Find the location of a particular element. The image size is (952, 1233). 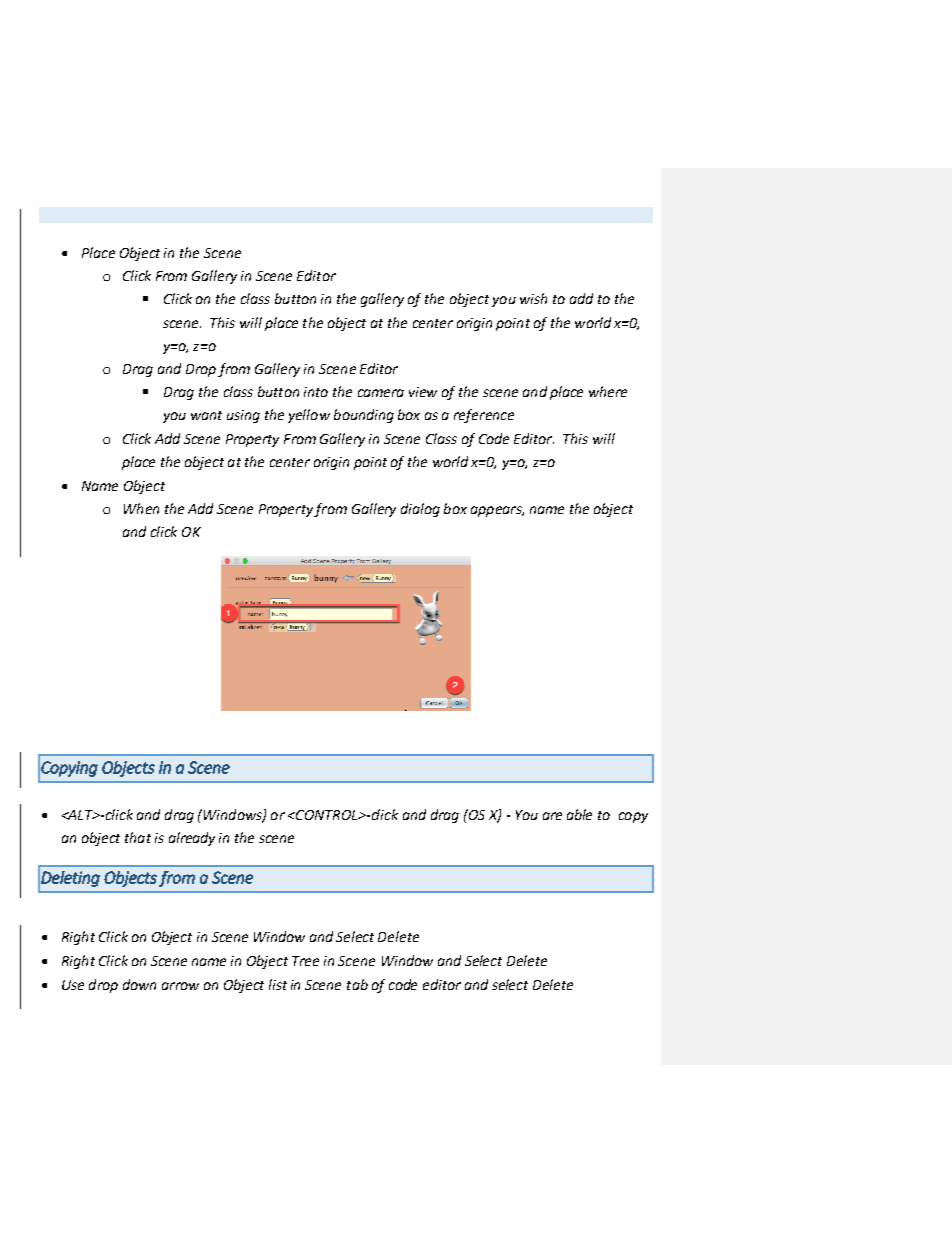

tab is located at coordinates (357, 984).
